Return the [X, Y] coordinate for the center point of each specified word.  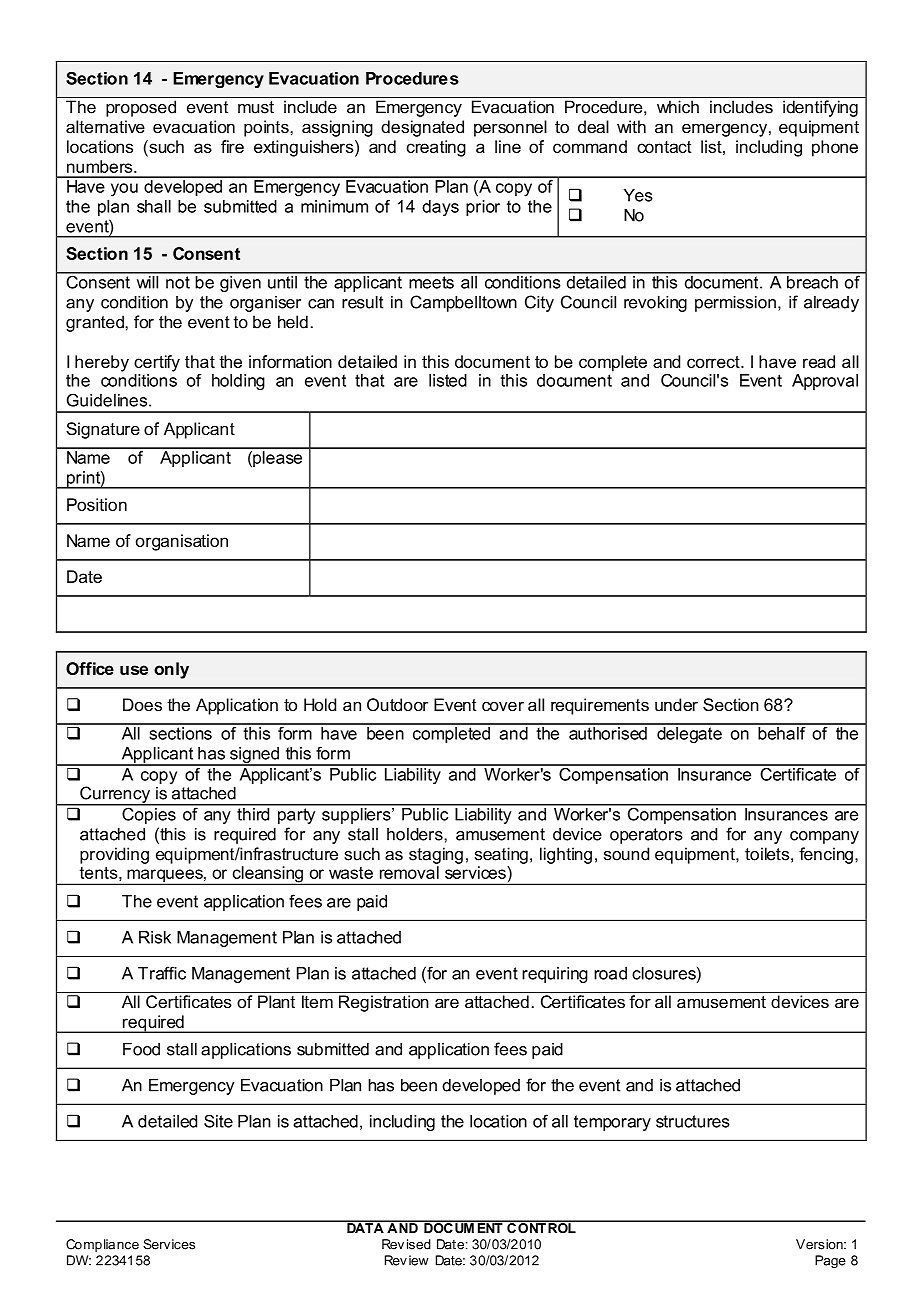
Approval [825, 382]
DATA [365, 1227]
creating [436, 148]
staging [436, 855]
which [678, 107]
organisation [182, 542]
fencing [826, 855]
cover [503, 706]
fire [232, 146]
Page [830, 1261]
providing [114, 855]
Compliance [102, 1245]
